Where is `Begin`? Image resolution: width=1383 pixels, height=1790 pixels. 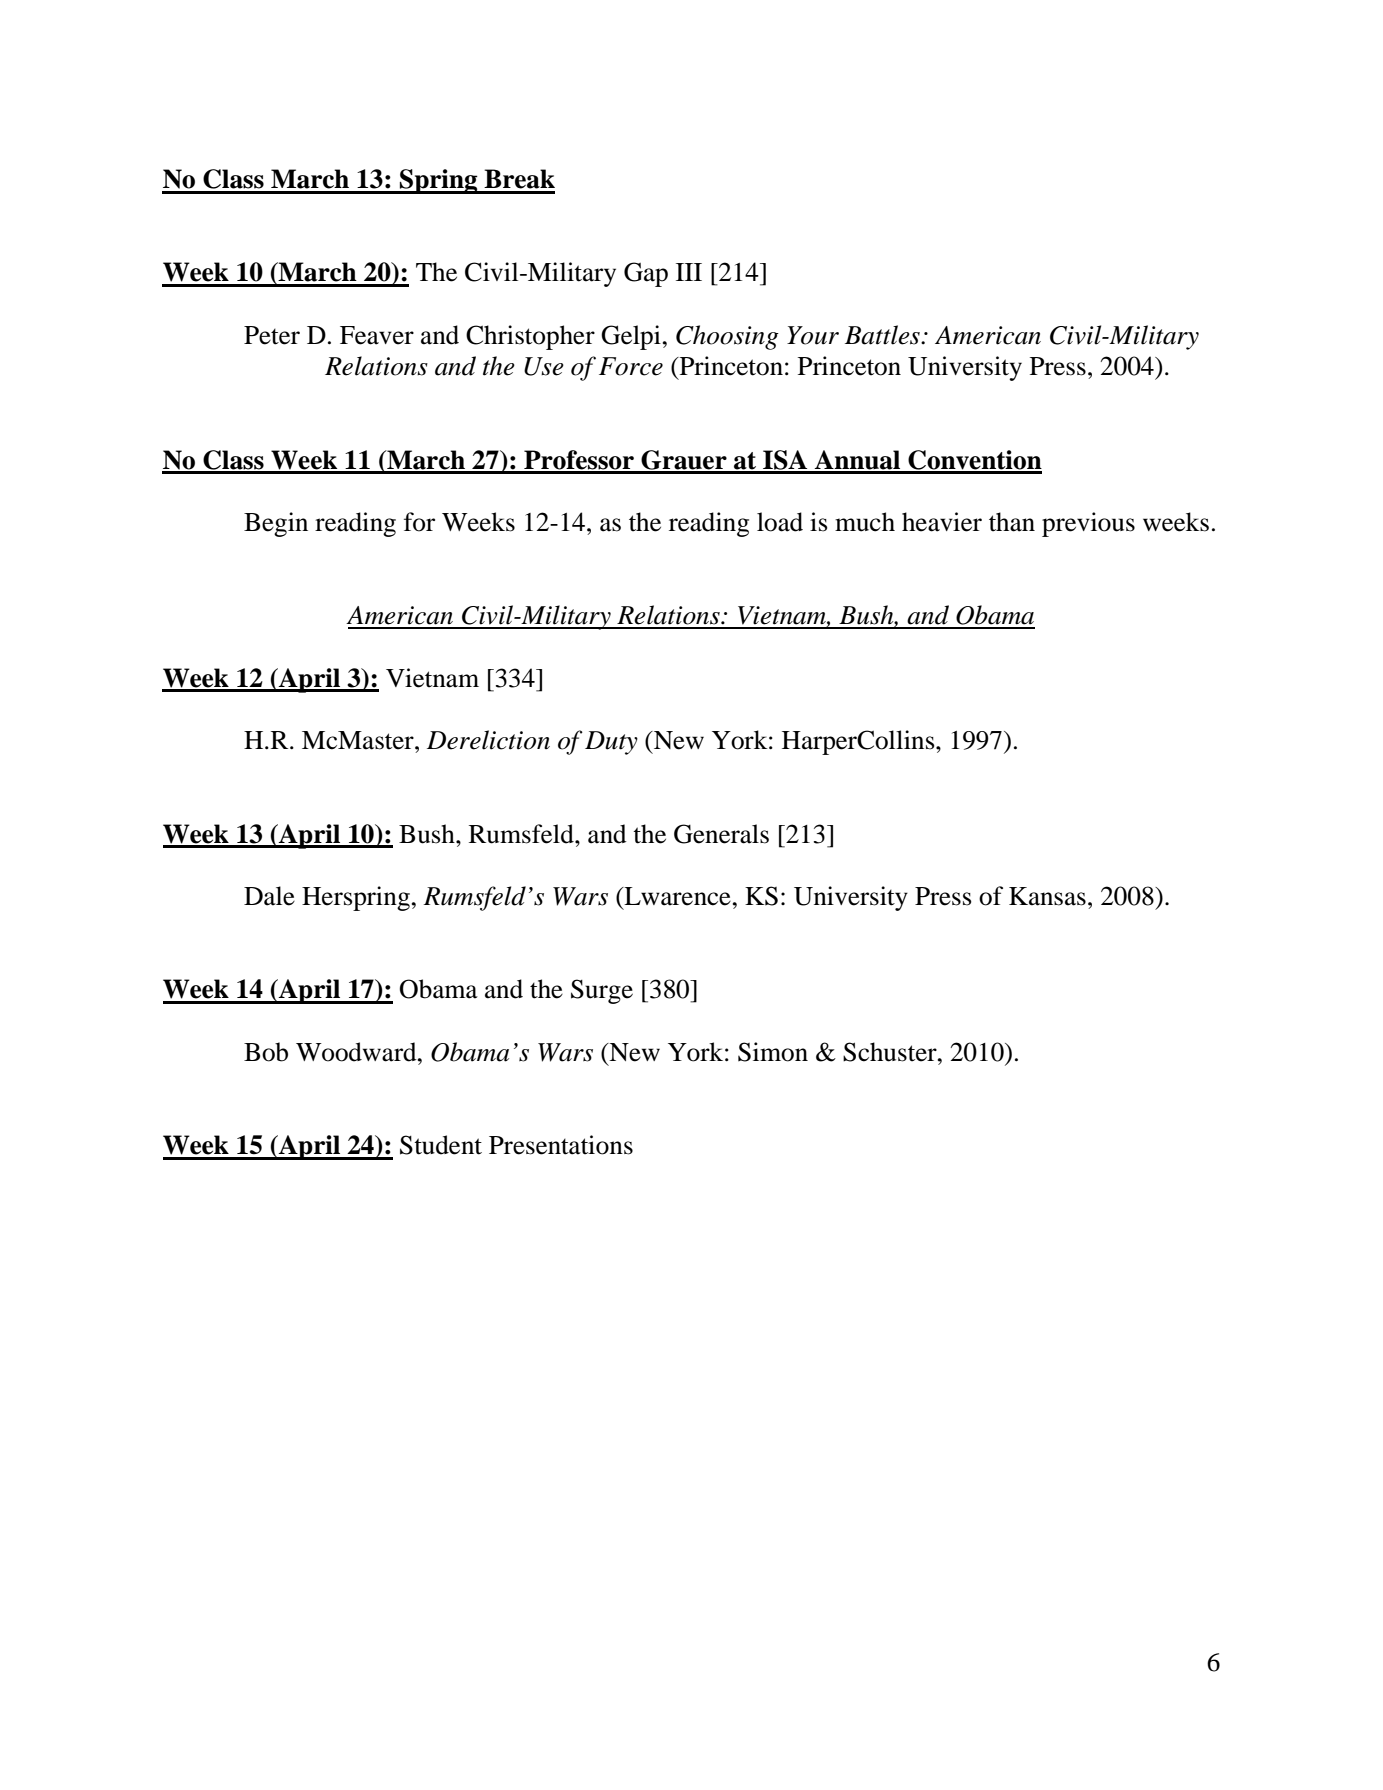 Begin is located at coordinates (276, 524).
